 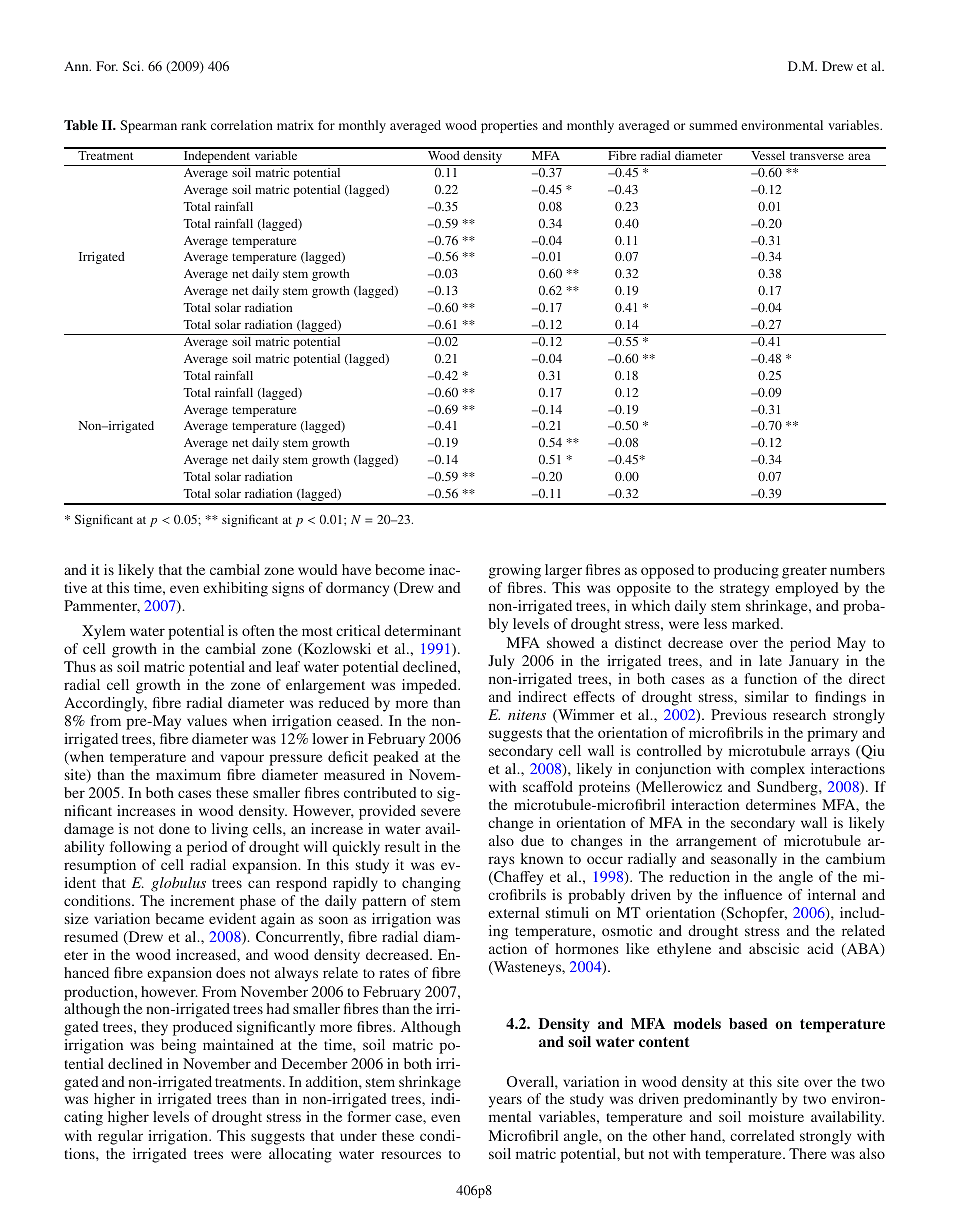 What do you see at coordinates (817, 156) in the page?
I see `transverse` at bounding box center [817, 156].
